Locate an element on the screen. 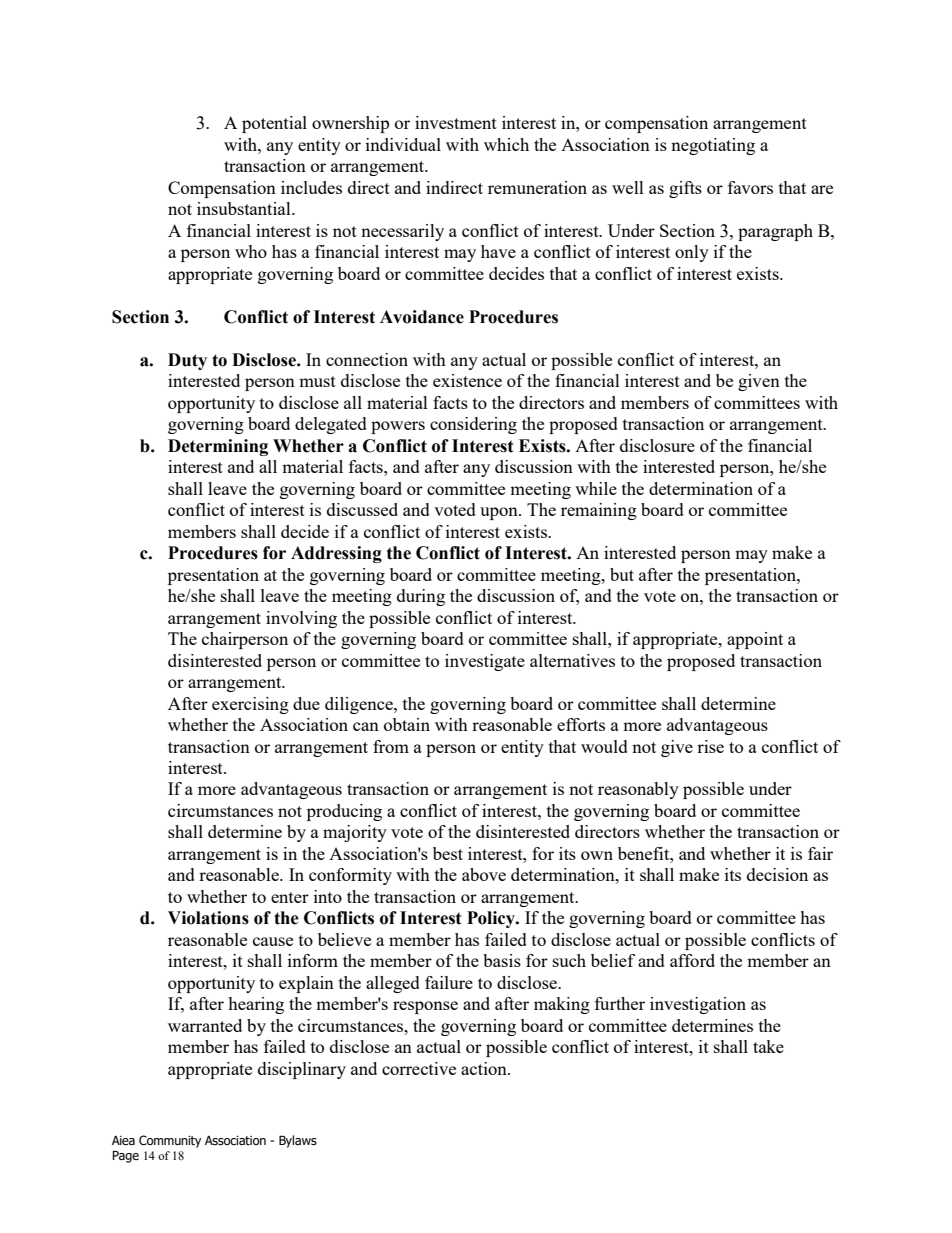  investigate is located at coordinates (485, 662).
